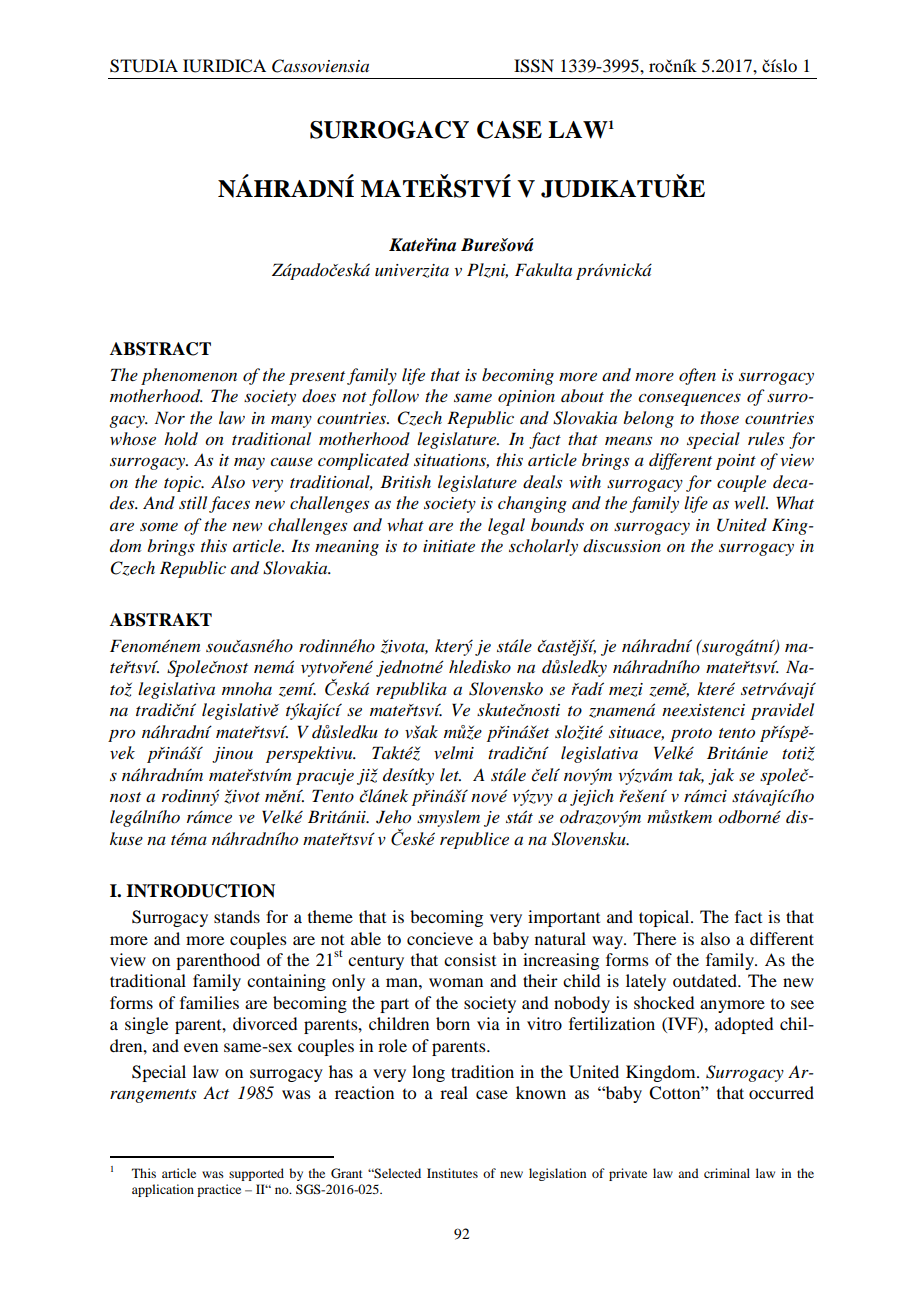  Describe the element at coordinates (181, 439) in the page. I see `hold` at that location.
